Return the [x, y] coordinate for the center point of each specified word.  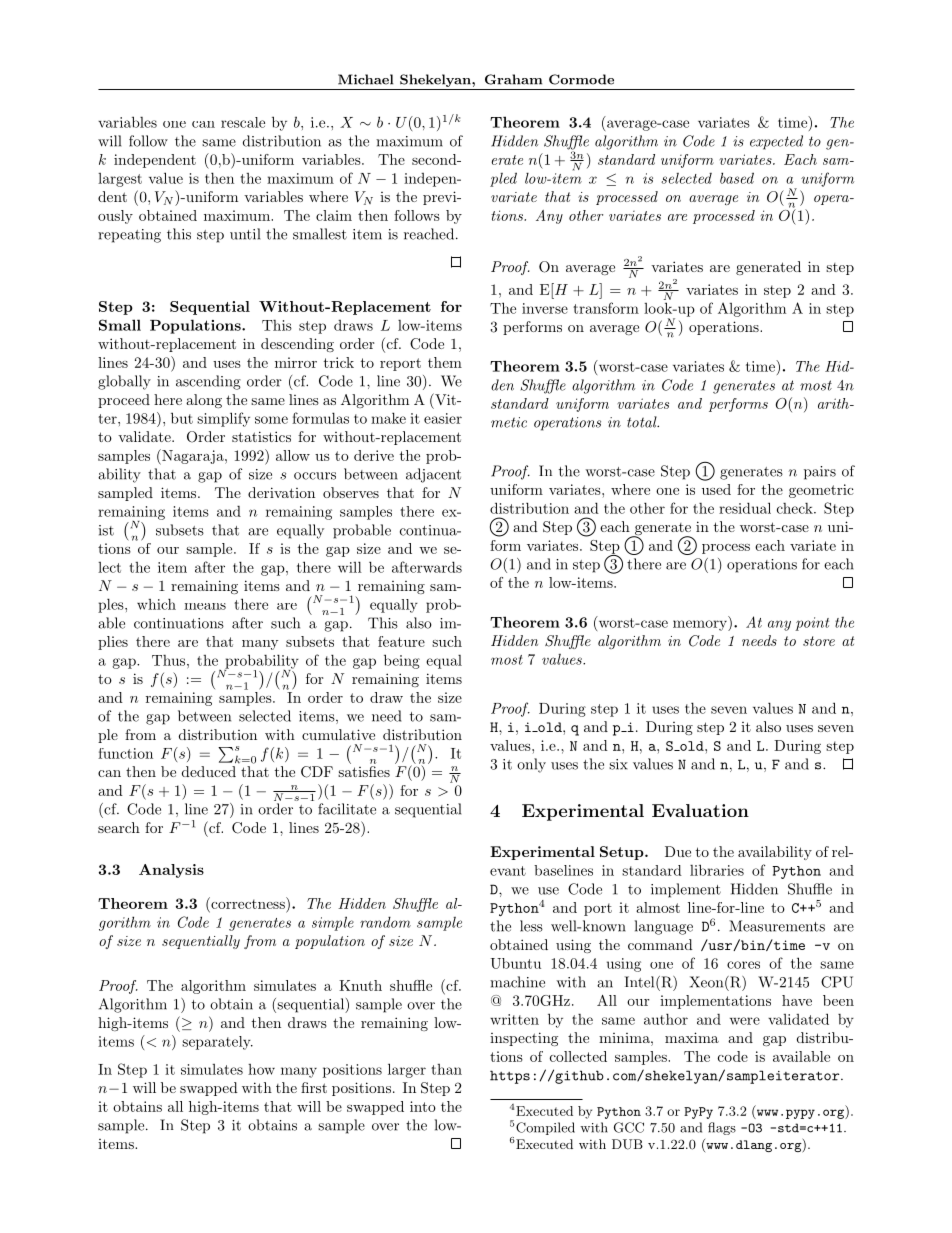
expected [776, 142]
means [205, 606]
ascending [208, 382]
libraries [717, 870]
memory [701, 625]
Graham [513, 79]
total [643, 422]
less [531, 926]
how [261, 1069]
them [445, 362]
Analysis [171, 871]
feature [401, 641]
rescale [243, 122]
